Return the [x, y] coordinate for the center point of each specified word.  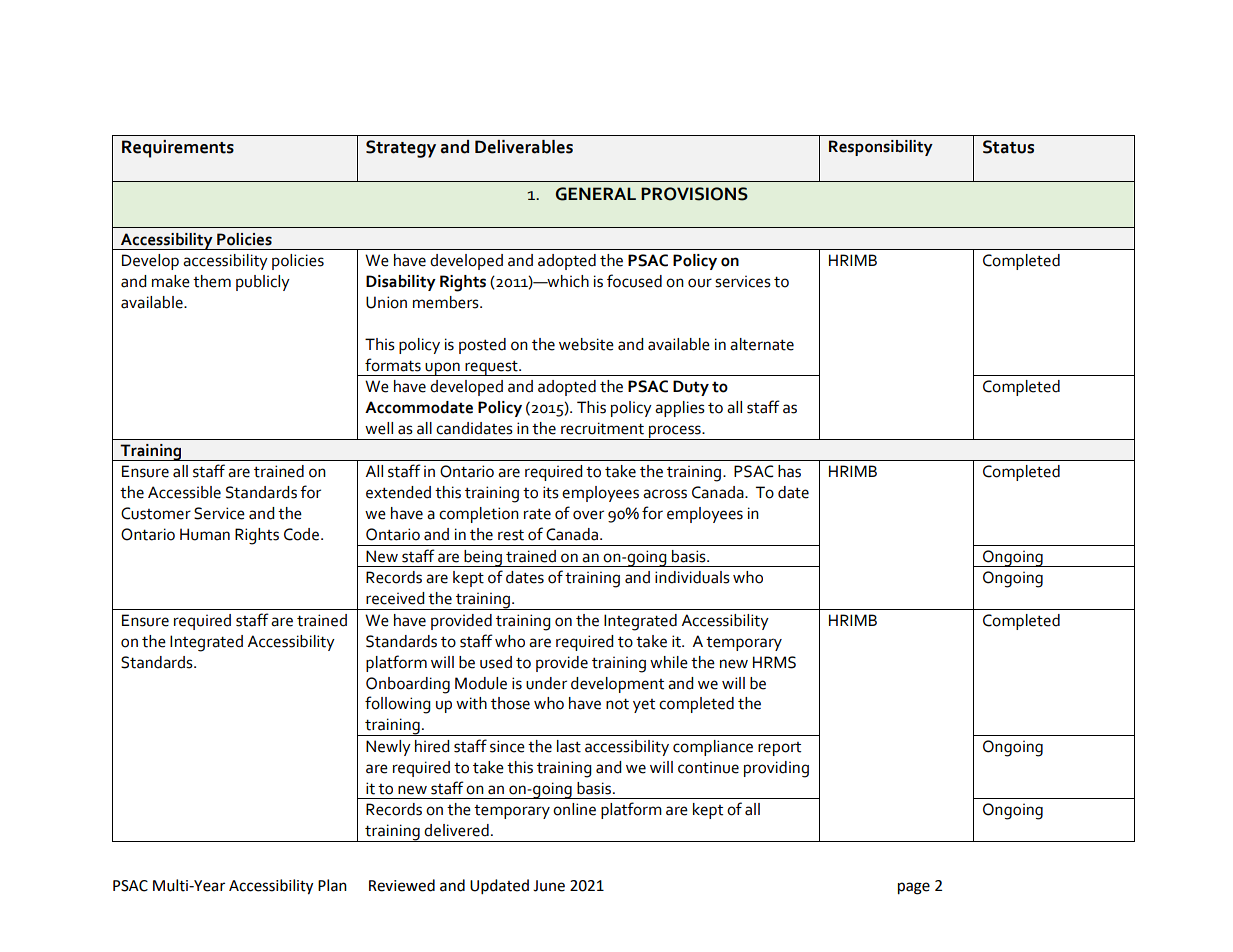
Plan [332, 885]
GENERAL [596, 194]
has [789, 471]
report [779, 749]
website [586, 344]
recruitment [602, 428]
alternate [762, 344]
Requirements [178, 149]
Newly [388, 748]
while [669, 662]
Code [303, 534]
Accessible [184, 492]
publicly [263, 283]
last [569, 746]
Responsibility [881, 148]
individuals [692, 577]
